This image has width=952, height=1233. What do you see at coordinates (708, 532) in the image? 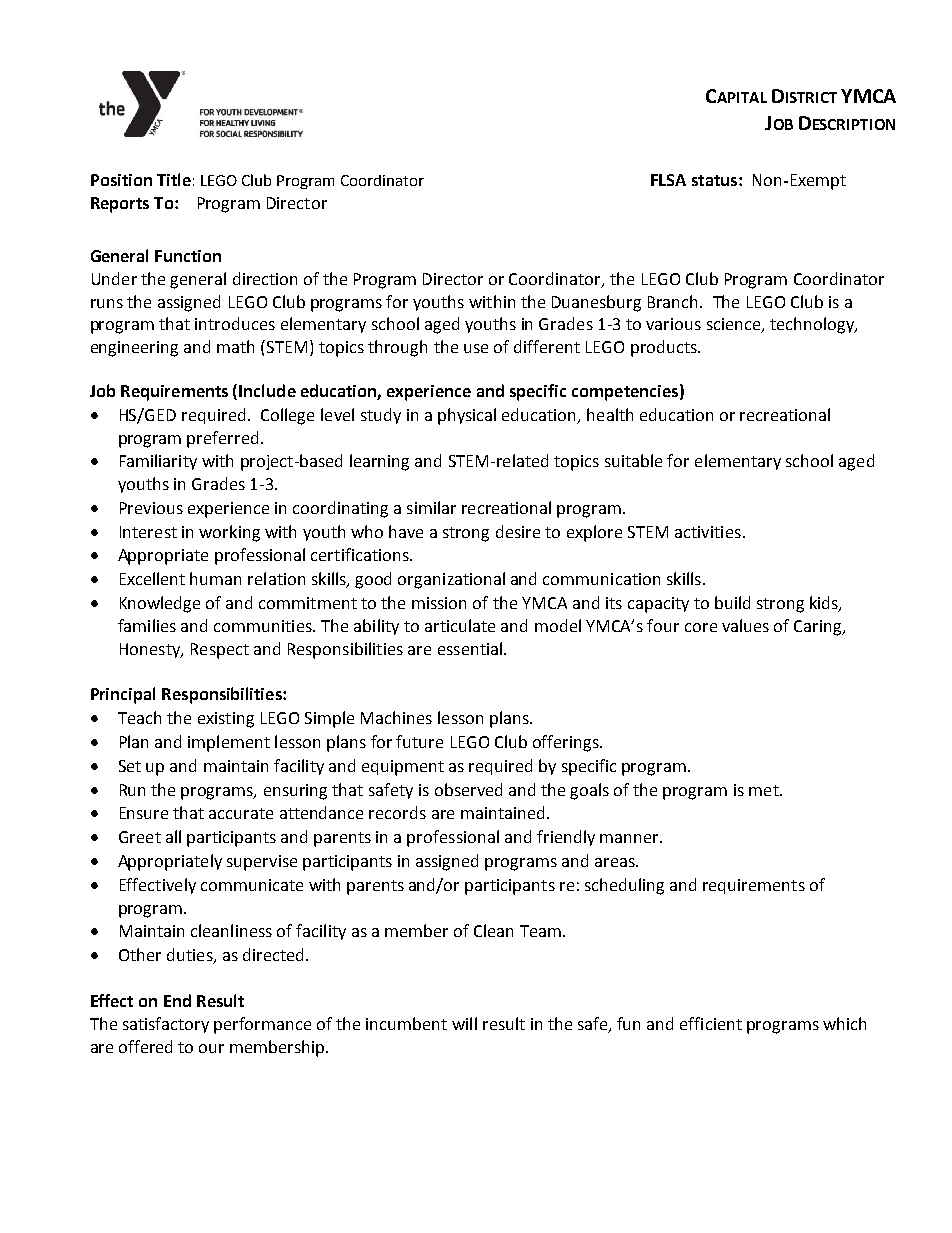
I see `activities` at bounding box center [708, 532].
